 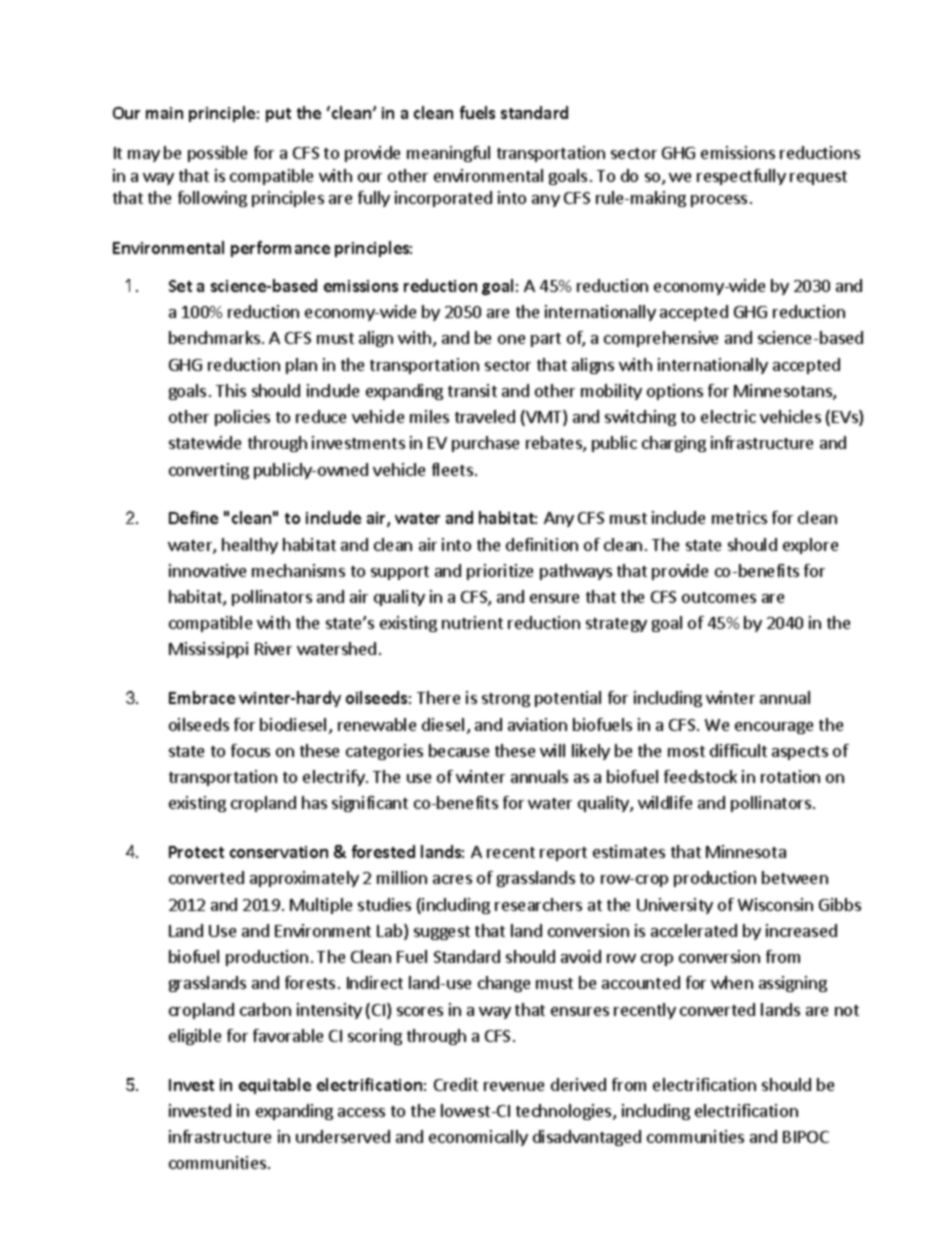 I want to click on Mississippi, so click(x=208, y=650).
